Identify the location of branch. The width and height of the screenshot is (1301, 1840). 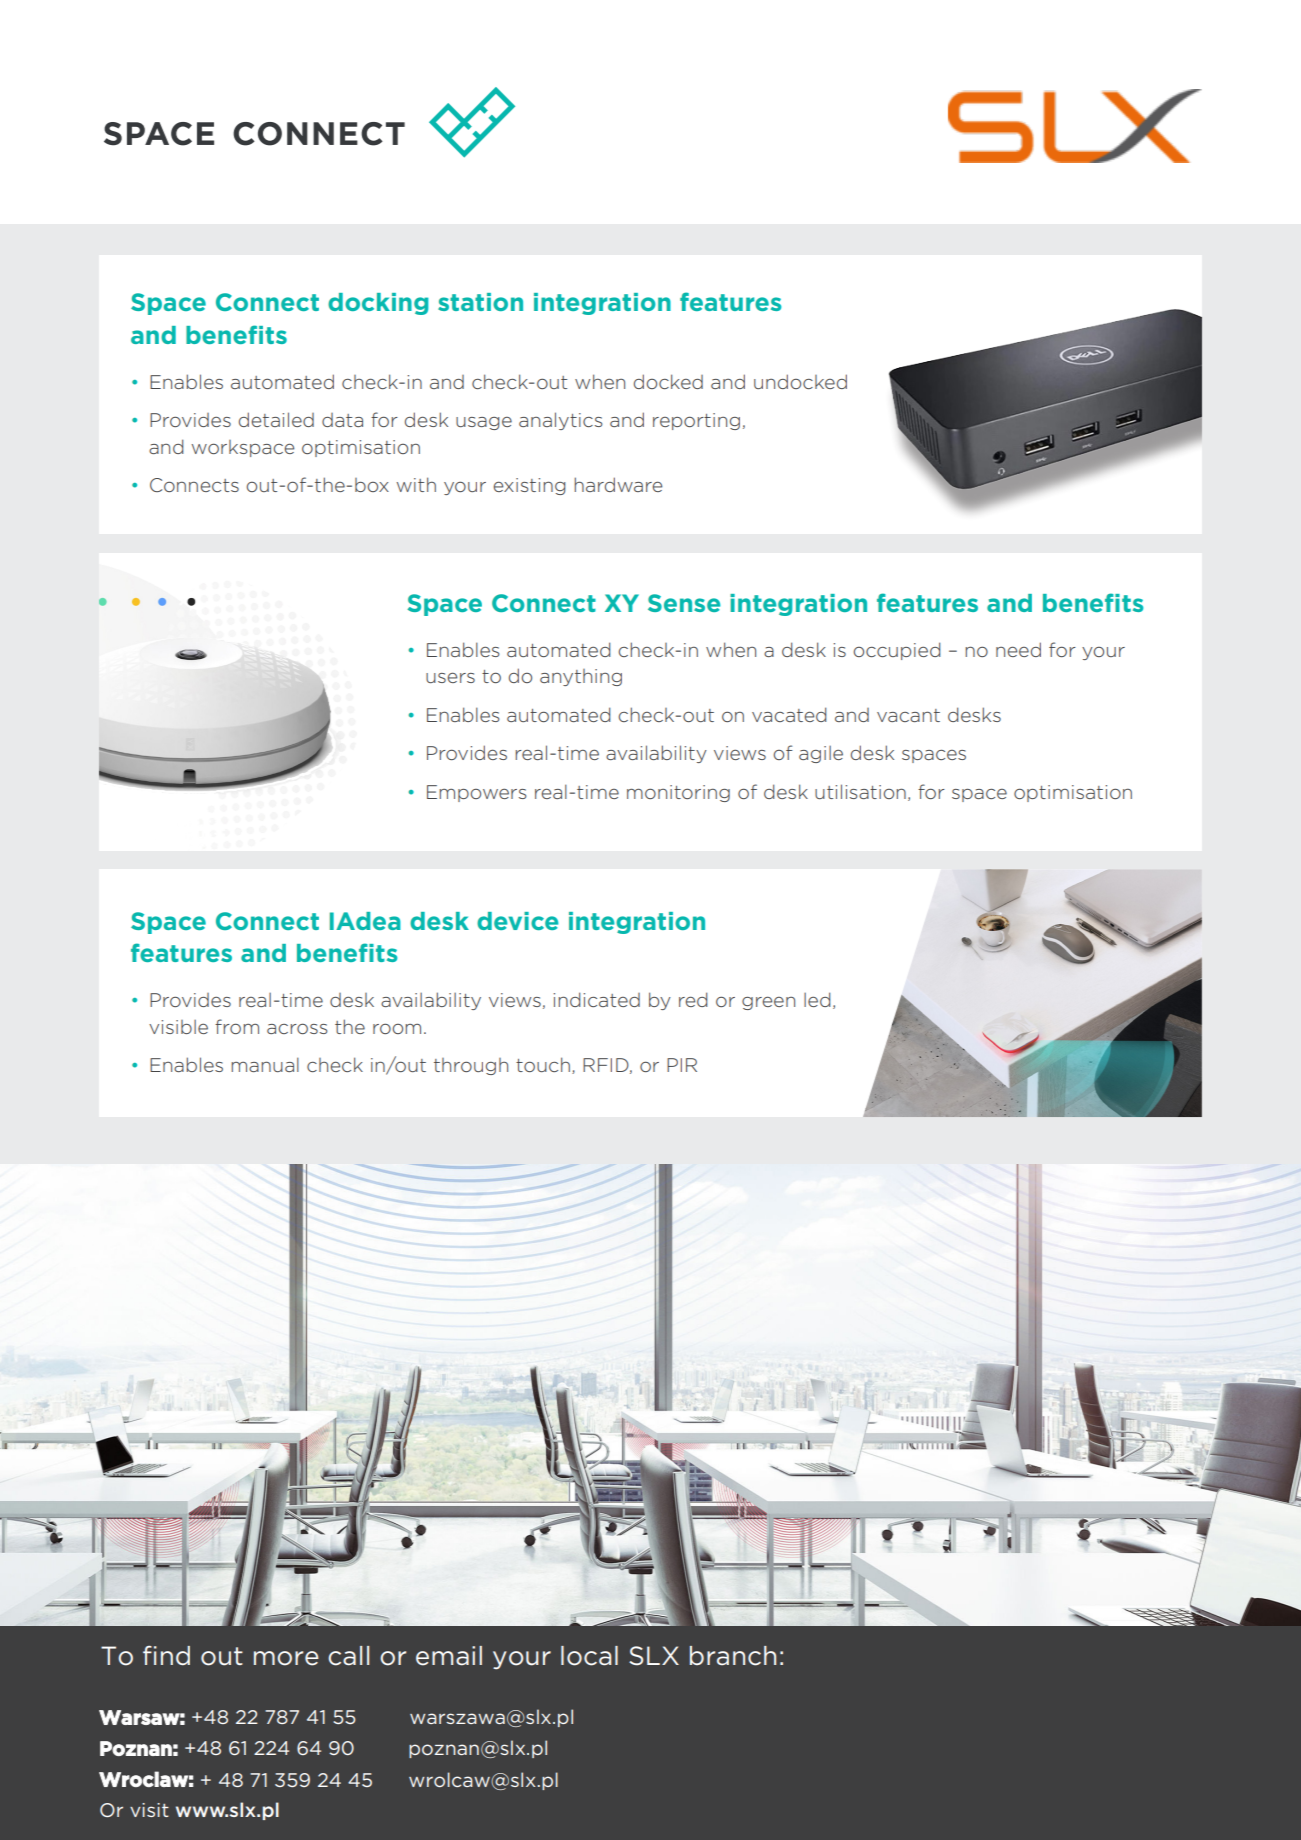
(733, 1656).
